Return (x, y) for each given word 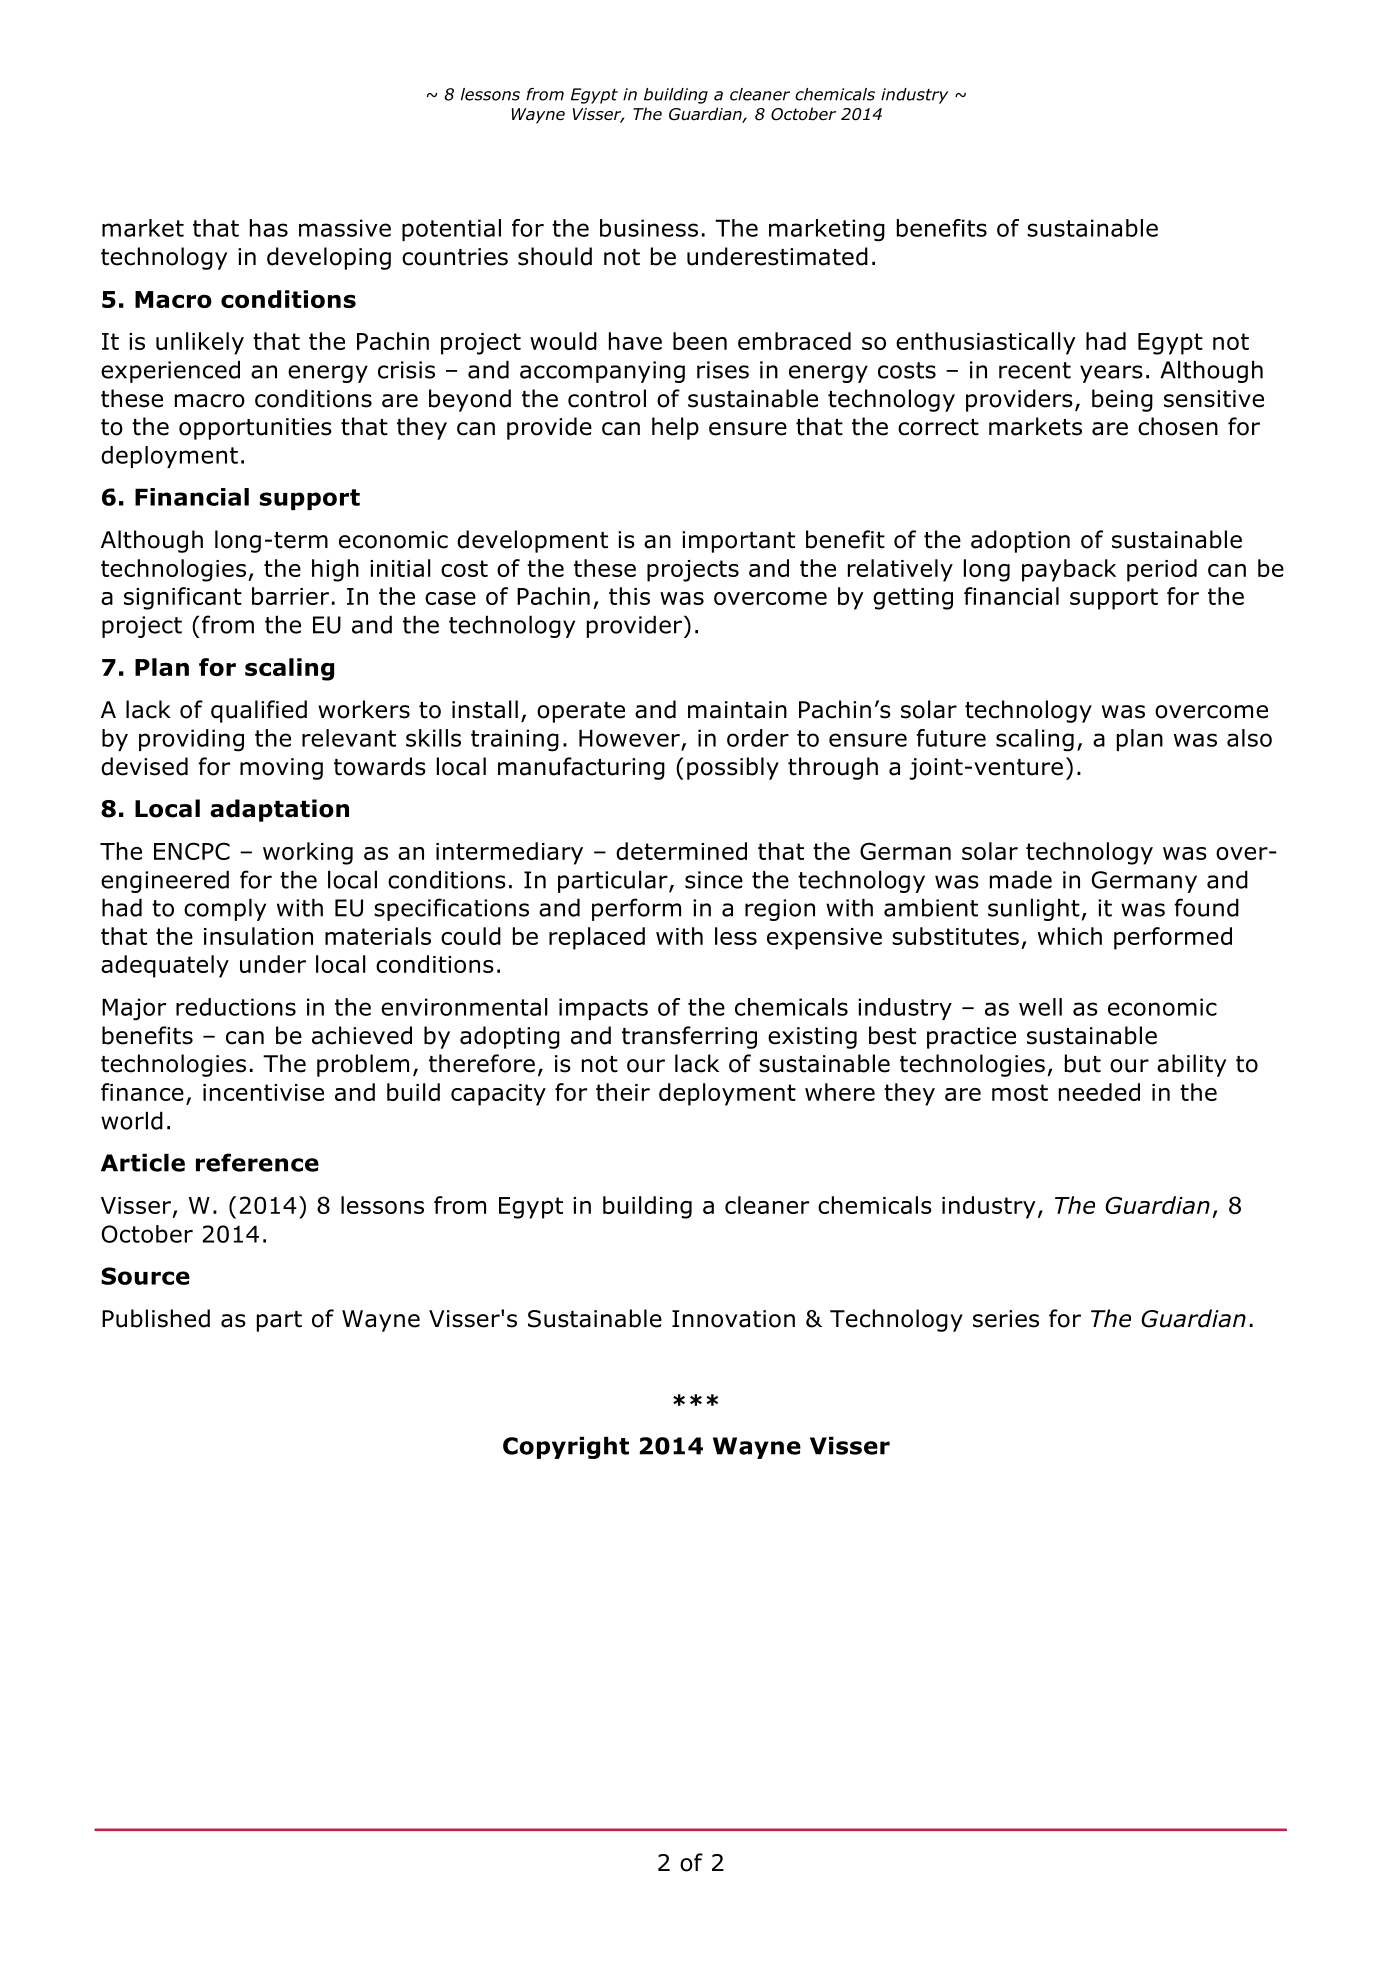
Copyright (566, 1447)
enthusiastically (986, 343)
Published (156, 1318)
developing (329, 258)
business (649, 228)
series (1006, 1319)
